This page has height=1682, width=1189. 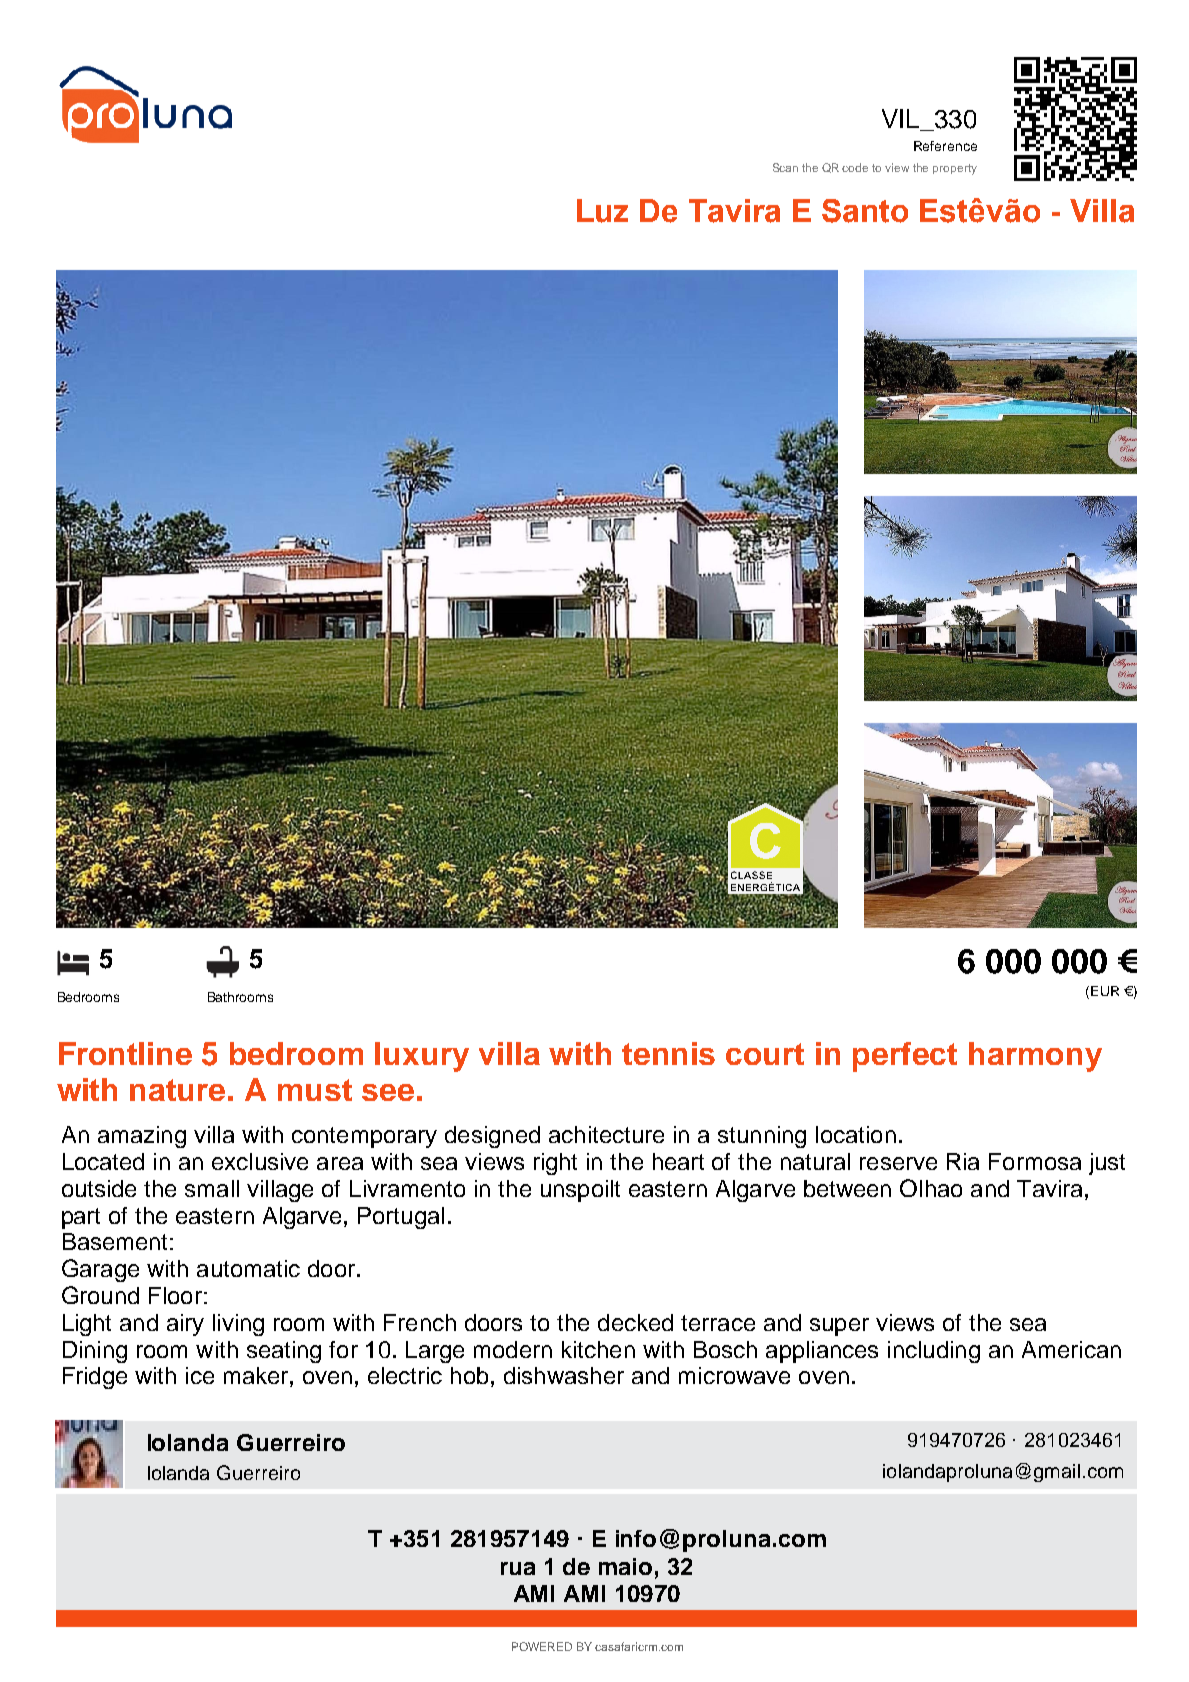 I want to click on automatic, so click(x=248, y=1268).
